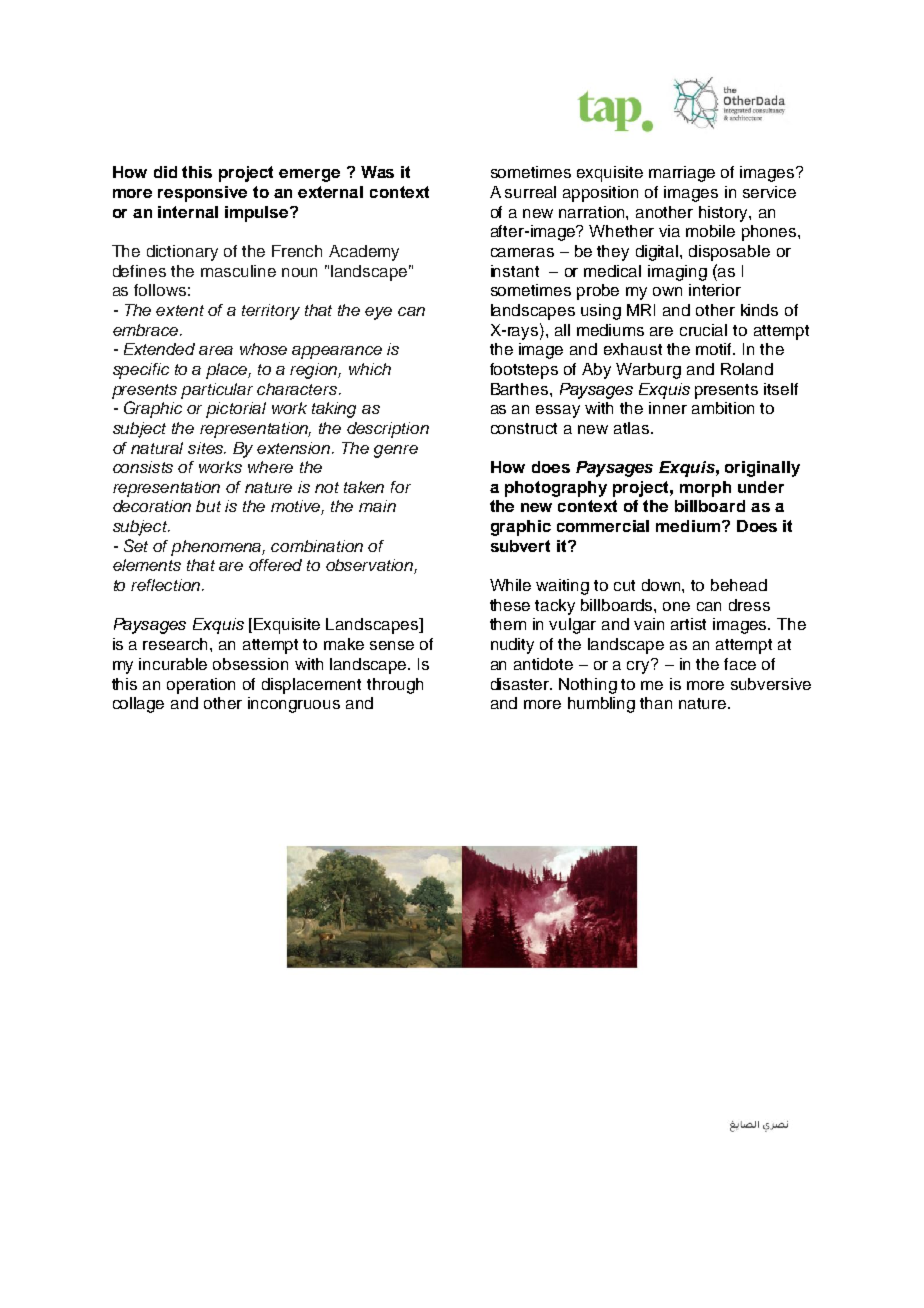 This document has height=1308, width=924. I want to click on marriage, so click(682, 174).
